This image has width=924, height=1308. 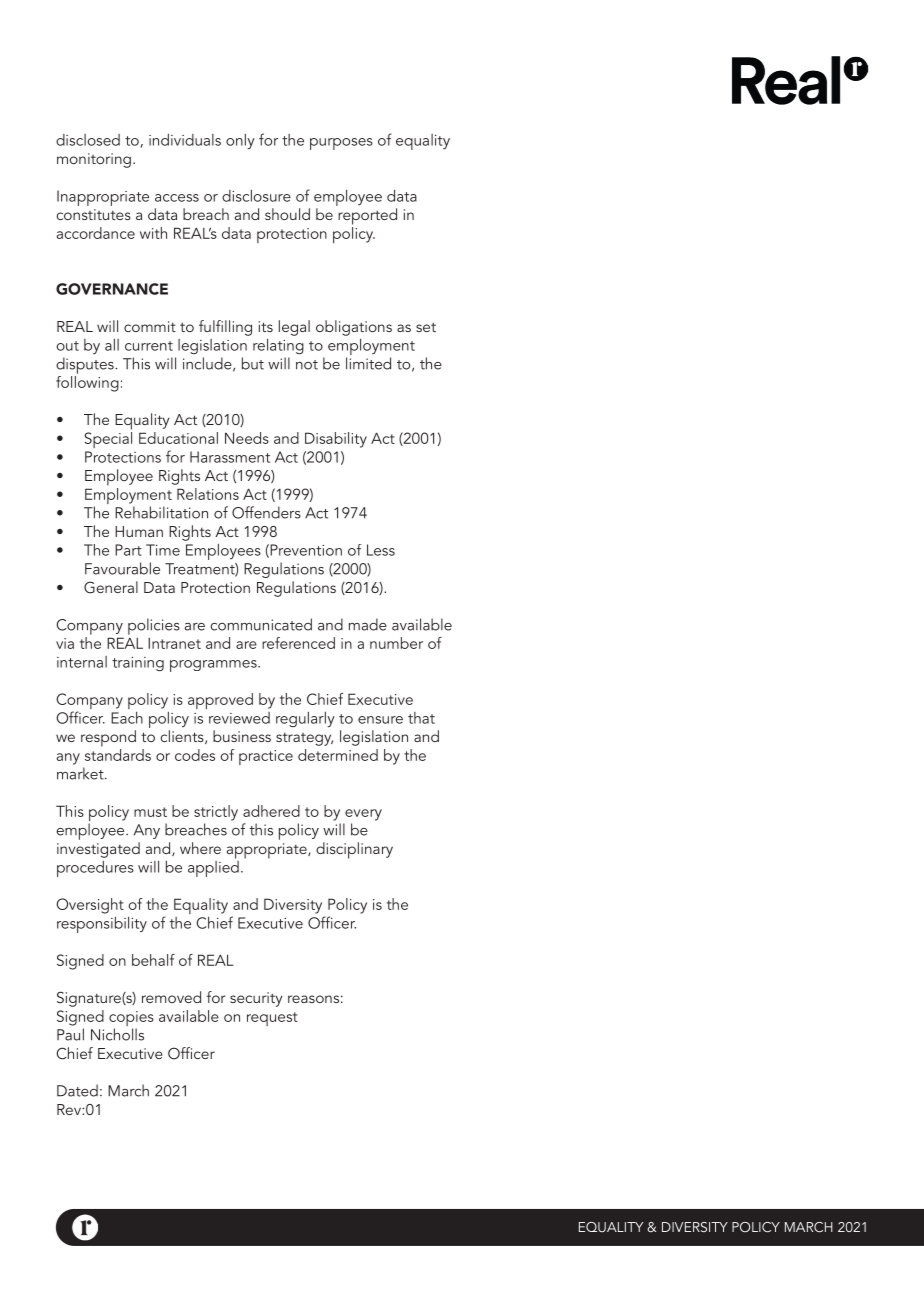 I want to click on Nicholls, so click(x=117, y=1034).
